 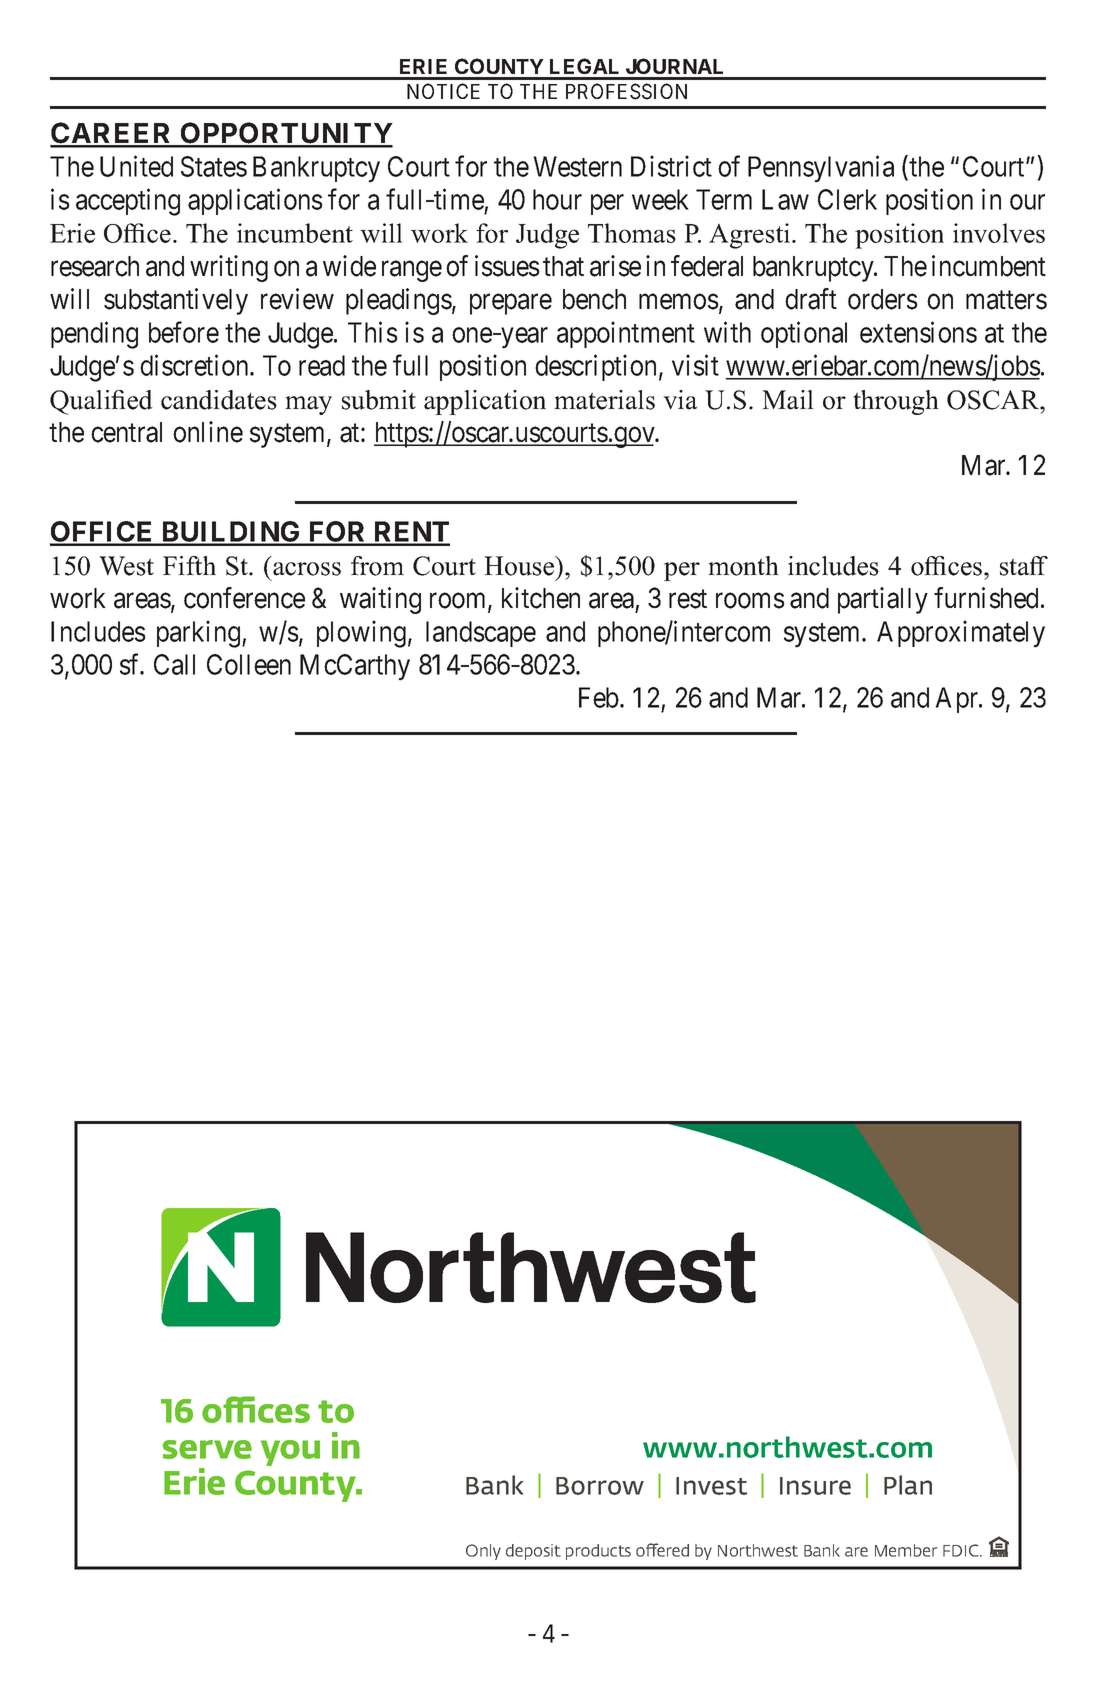 I want to click on Pennsylvania, so click(x=821, y=169).
